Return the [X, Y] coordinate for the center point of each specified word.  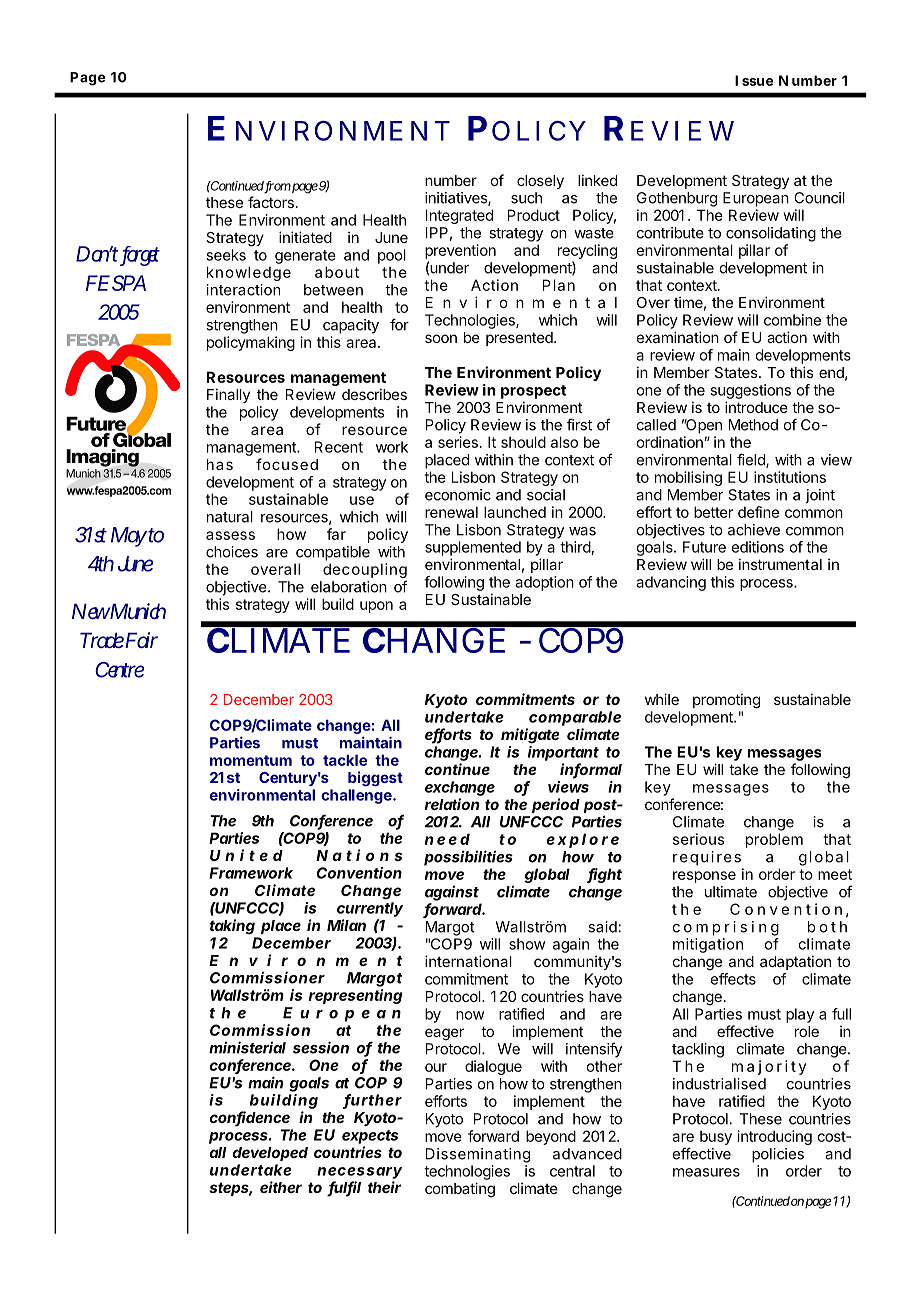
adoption [544, 583]
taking [232, 927]
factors [271, 202]
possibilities [468, 858]
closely [540, 182]
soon [441, 338]
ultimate [731, 892]
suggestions [750, 391]
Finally [228, 395]
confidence [250, 1118]
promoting [726, 701]
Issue [754, 80]
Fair [141, 640]
